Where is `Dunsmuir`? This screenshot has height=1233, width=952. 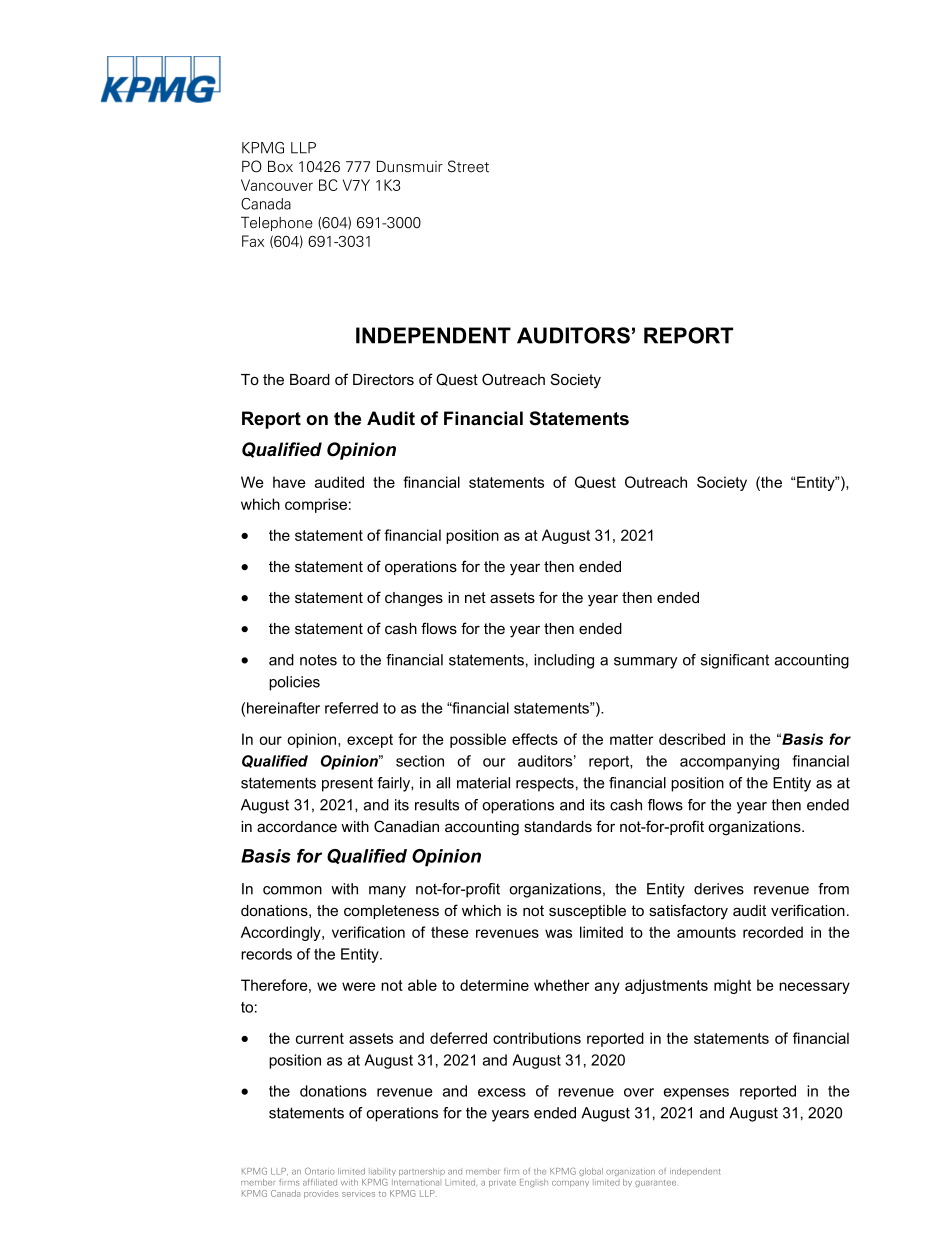 Dunsmuir is located at coordinates (410, 166).
